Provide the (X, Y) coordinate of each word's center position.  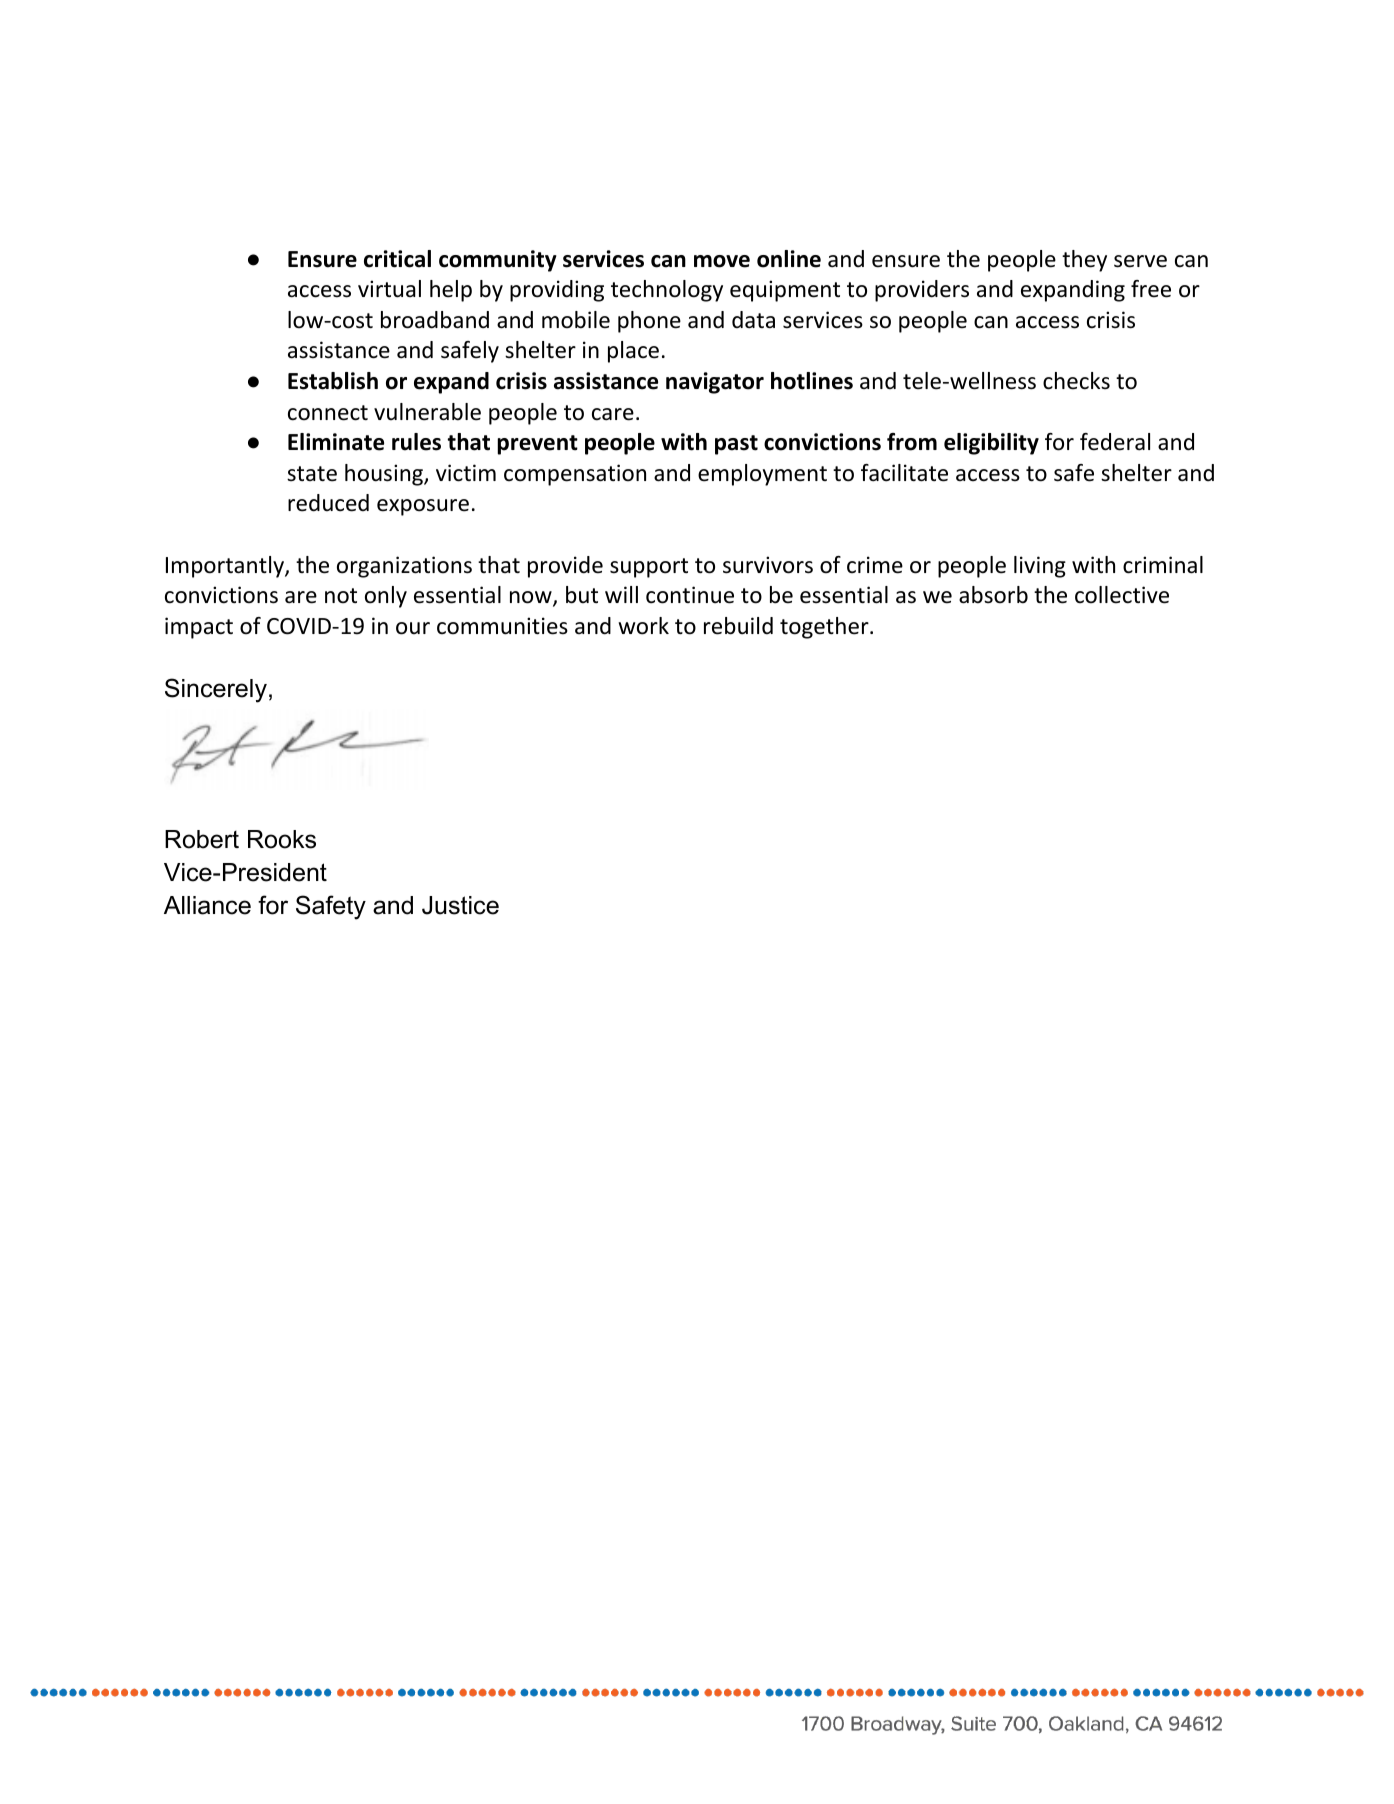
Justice (460, 905)
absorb (993, 595)
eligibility (991, 444)
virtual (389, 289)
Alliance (207, 905)
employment (762, 475)
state (312, 474)
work (643, 626)
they (1084, 261)
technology (667, 291)
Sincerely (216, 690)
